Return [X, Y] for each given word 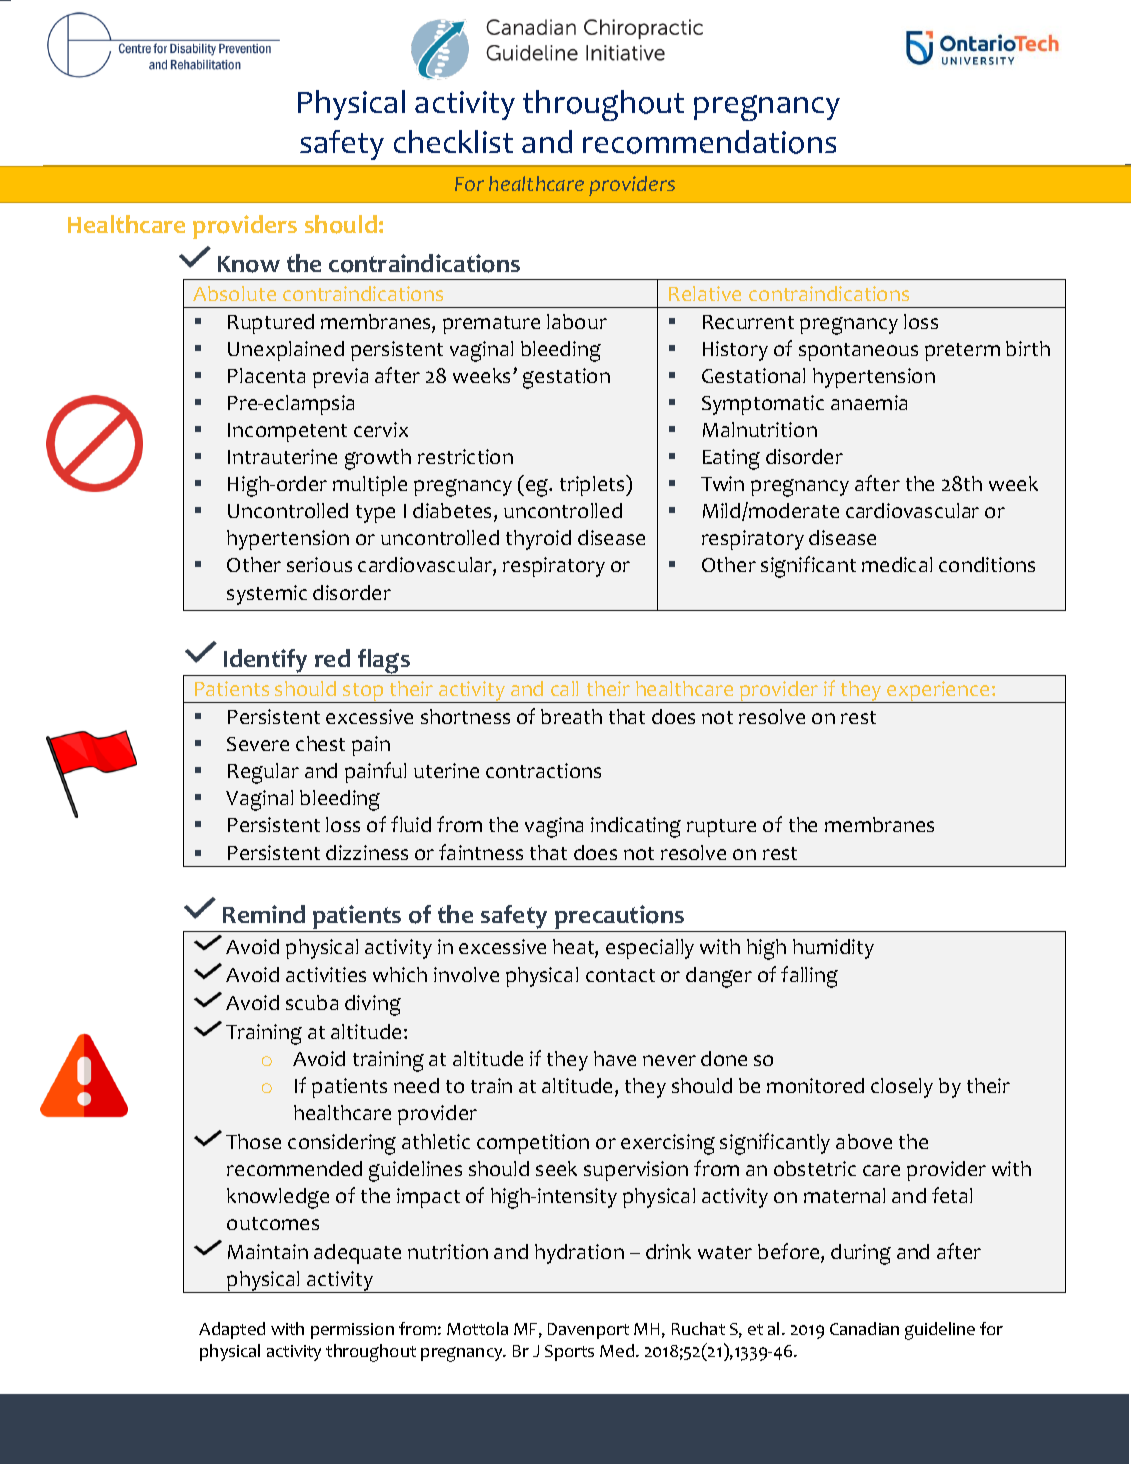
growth [378, 459]
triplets [593, 485]
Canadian [864, 1328]
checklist [453, 141]
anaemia [869, 402]
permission [352, 1331]
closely [902, 1088]
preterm [962, 352]
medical [897, 564]
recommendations [709, 142]
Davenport [588, 1331]
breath [571, 716]
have [615, 1058]
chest [320, 743]
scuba [312, 1002]
